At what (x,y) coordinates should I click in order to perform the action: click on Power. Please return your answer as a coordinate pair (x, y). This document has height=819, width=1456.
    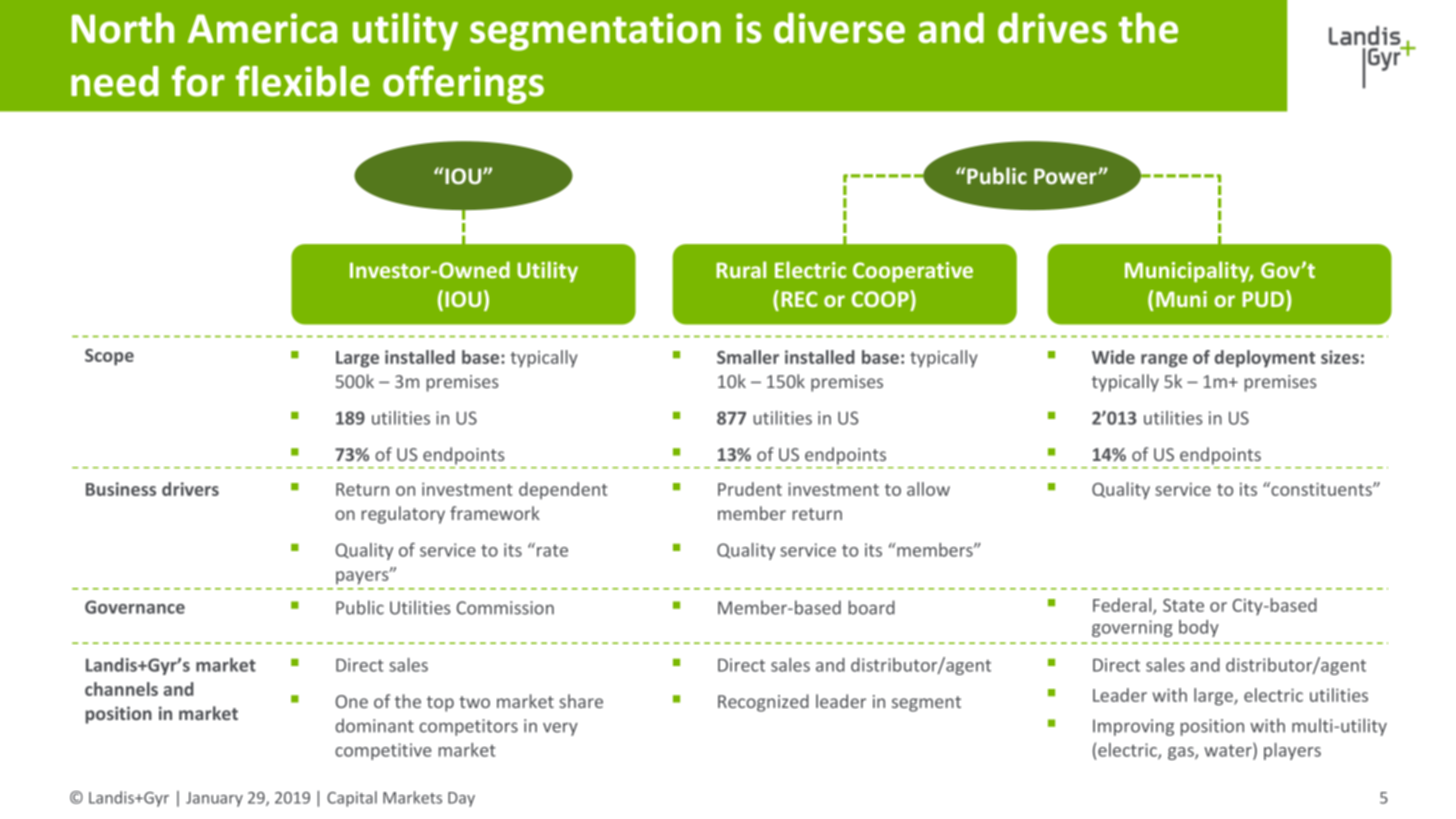
    Looking at the image, I should click on (1066, 176).
